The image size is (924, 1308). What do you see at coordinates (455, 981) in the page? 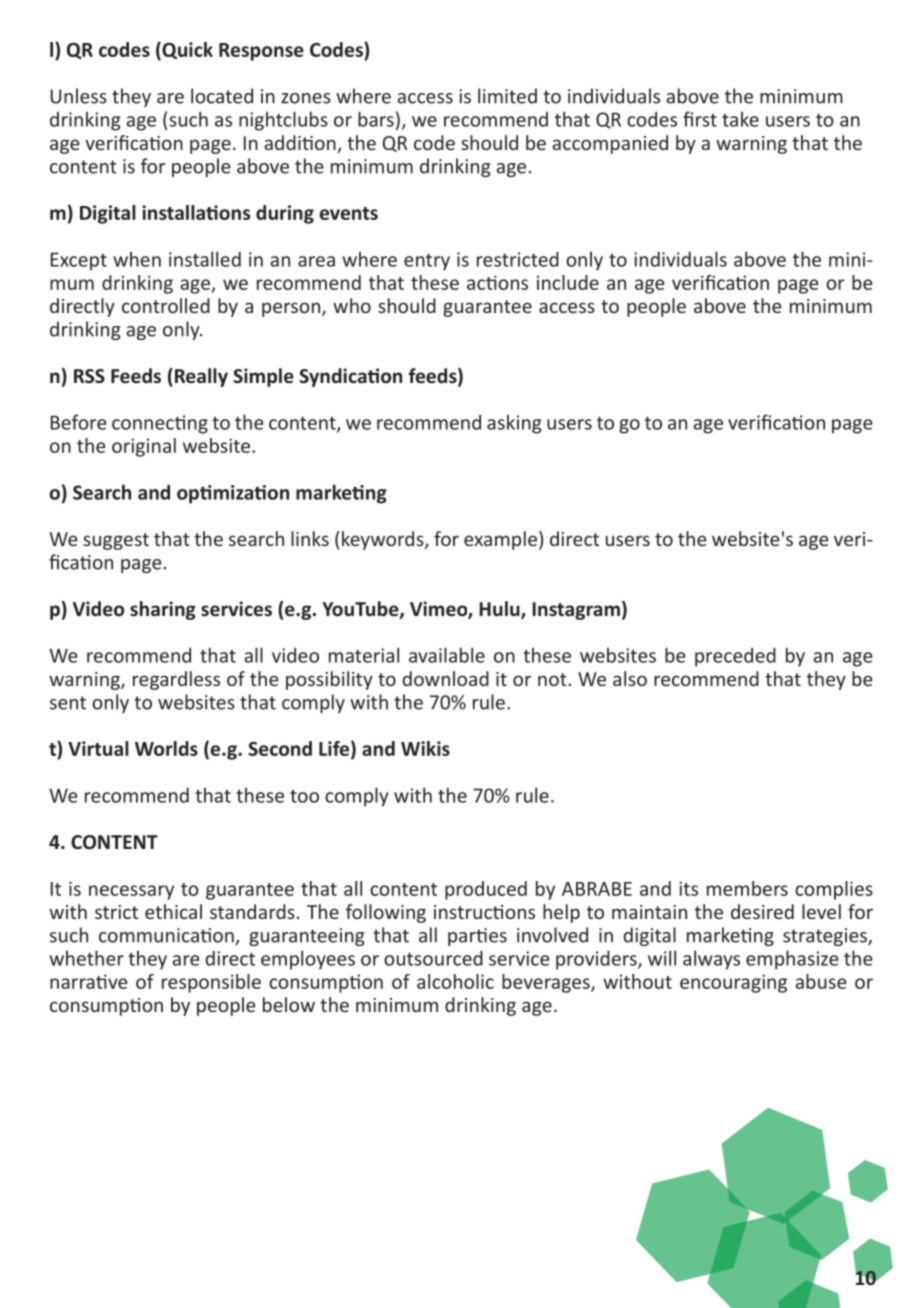
I see `alcoholic` at bounding box center [455, 981].
